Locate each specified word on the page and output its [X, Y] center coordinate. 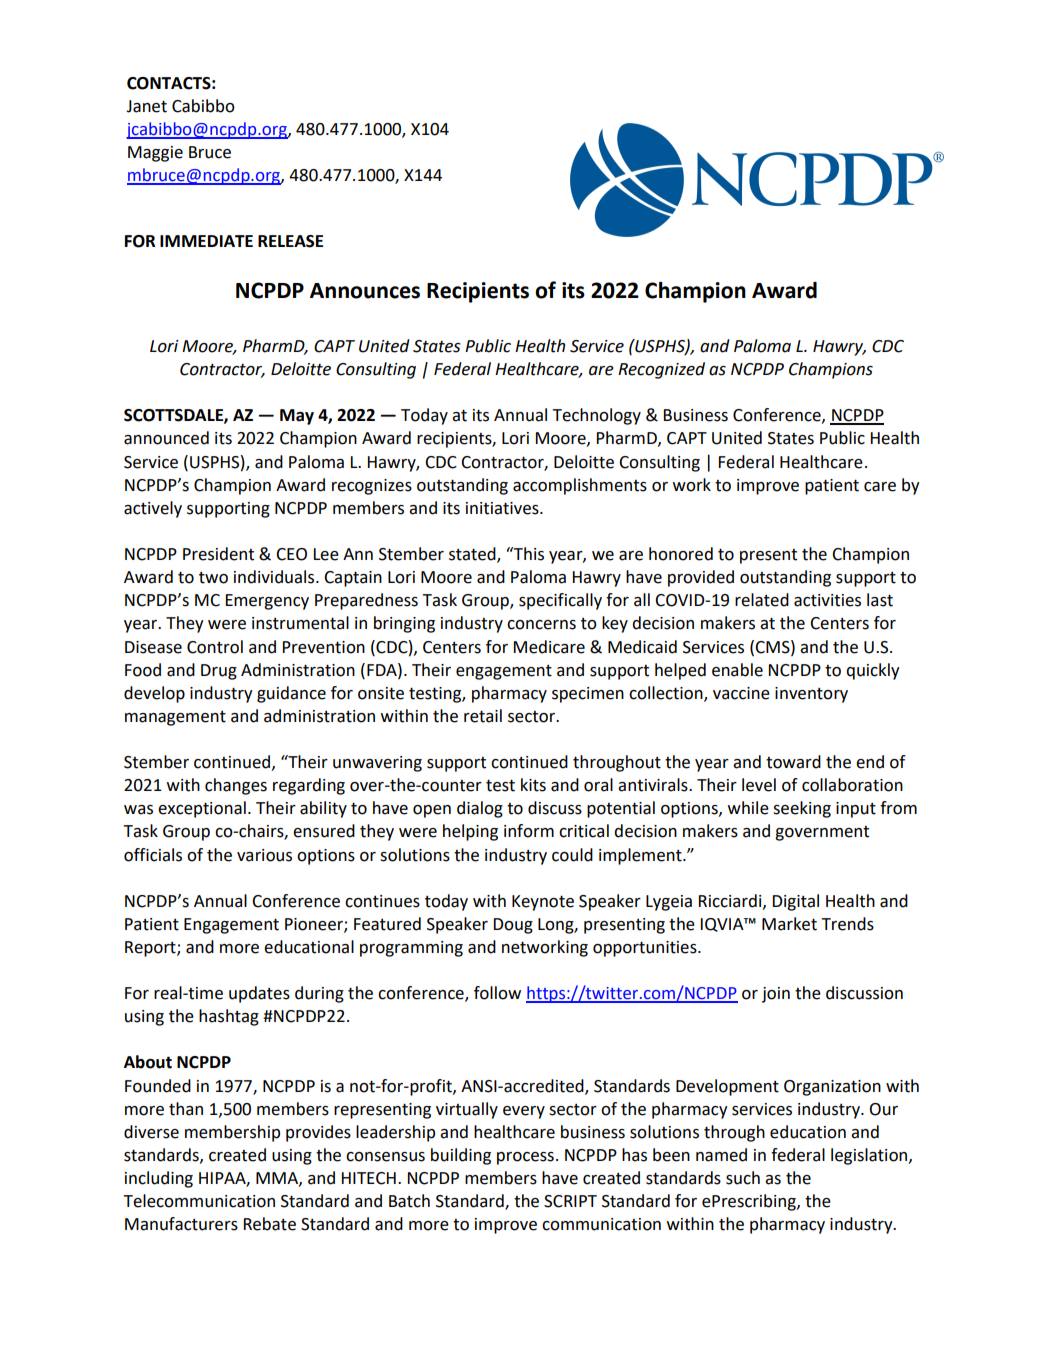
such [743, 1178]
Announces [365, 291]
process [525, 1158]
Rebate [270, 1224]
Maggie [155, 154]
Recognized [661, 370]
